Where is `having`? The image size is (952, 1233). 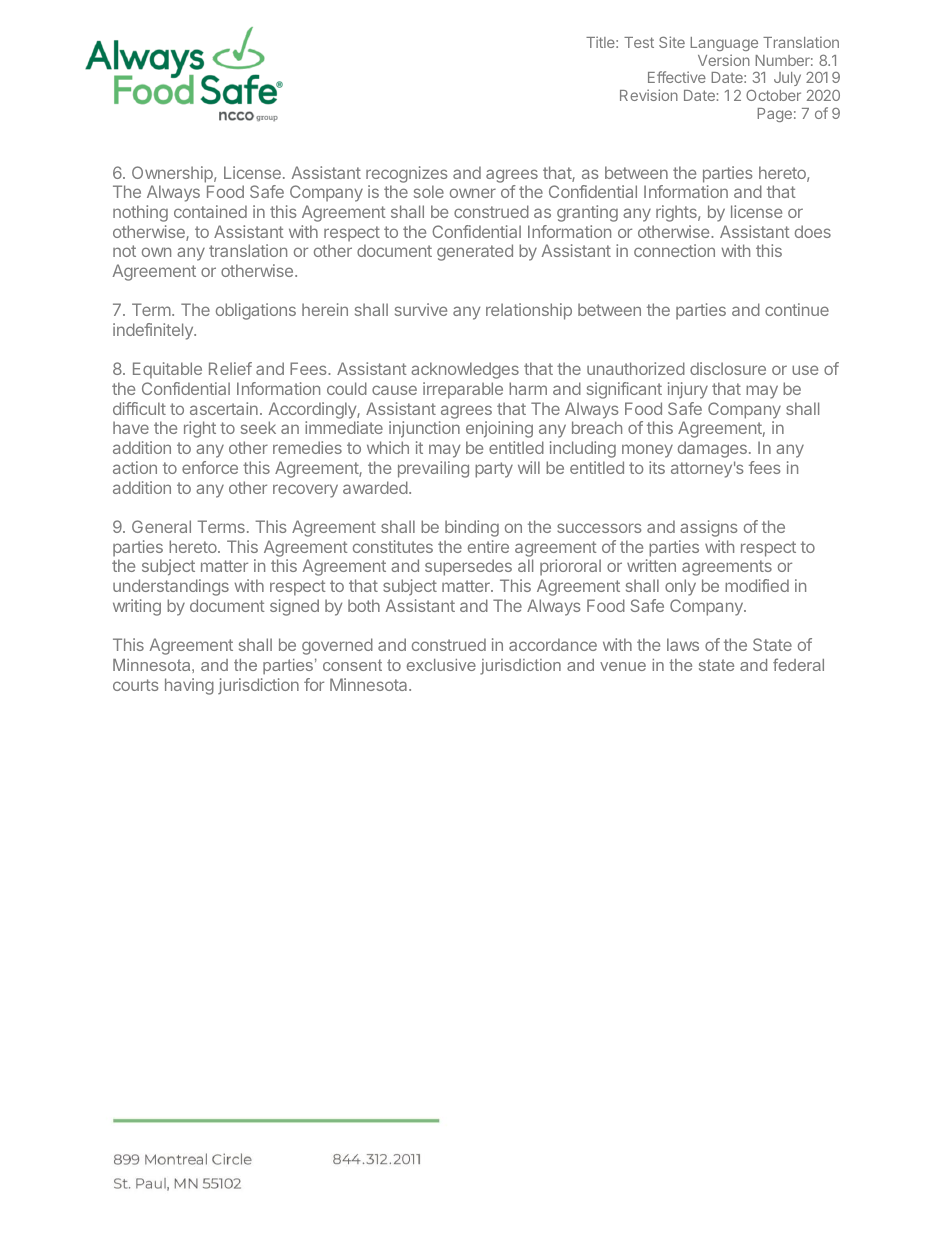
having is located at coordinates (189, 686).
